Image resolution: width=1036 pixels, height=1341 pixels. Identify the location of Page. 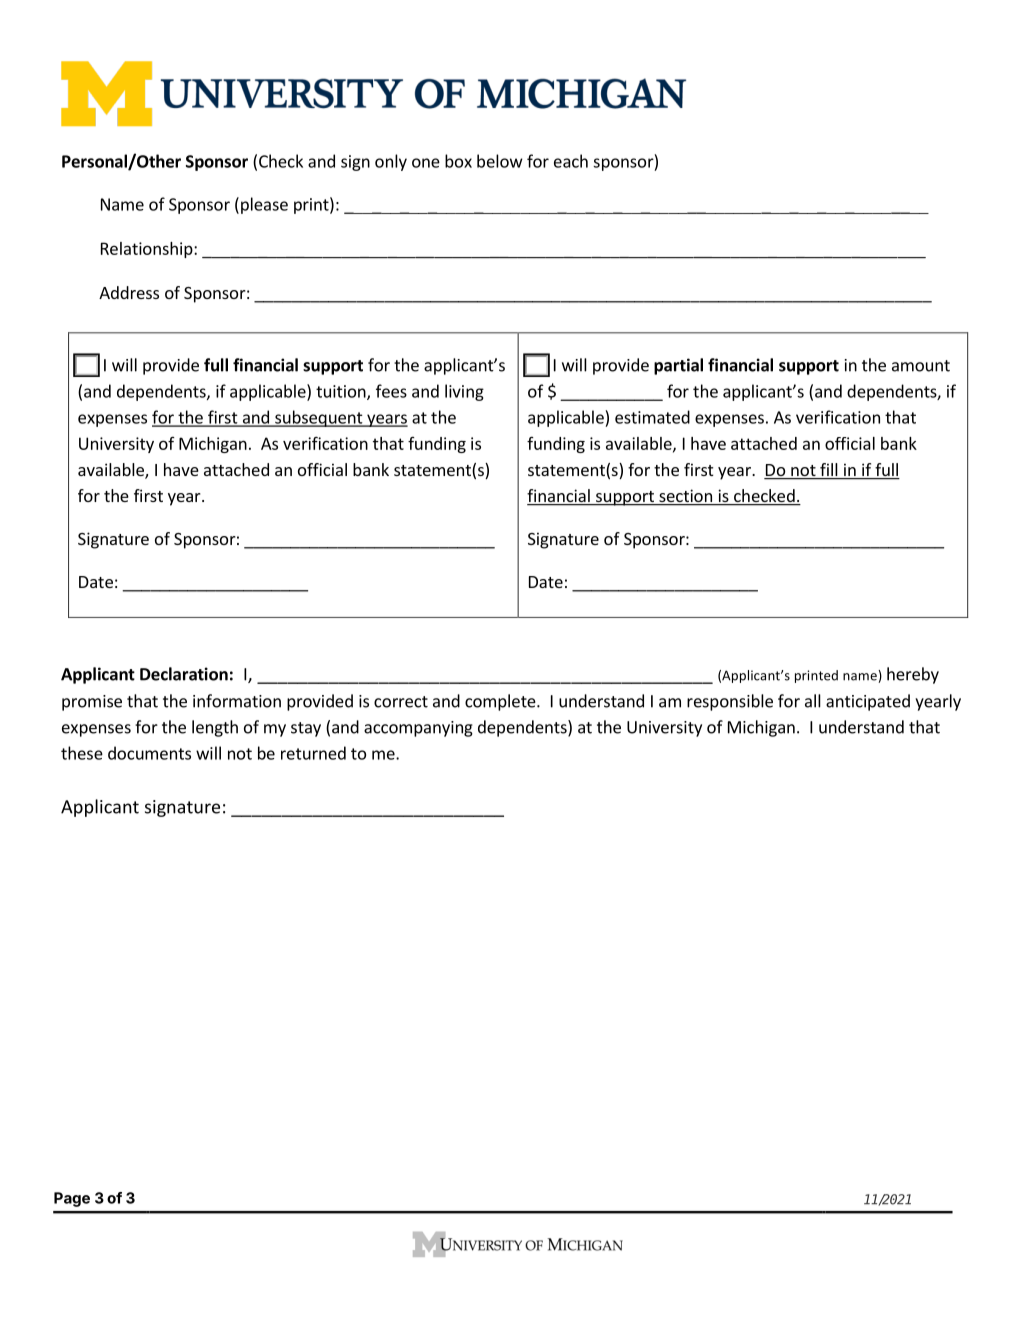
(72, 1199).
